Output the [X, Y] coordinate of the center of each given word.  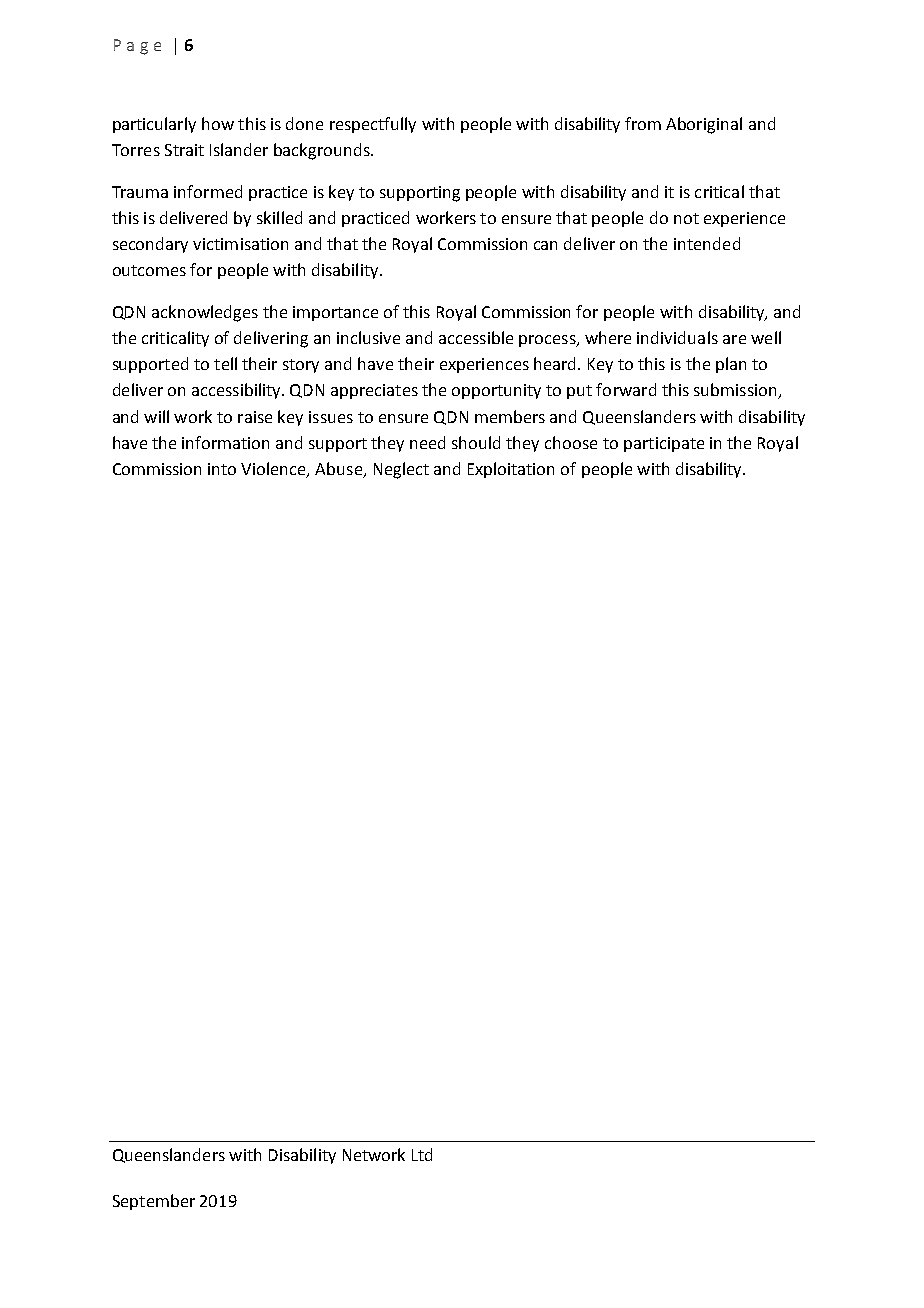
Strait [184, 150]
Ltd [422, 1154]
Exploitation [511, 470]
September [154, 1202]
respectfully [373, 125]
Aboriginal [704, 125]
